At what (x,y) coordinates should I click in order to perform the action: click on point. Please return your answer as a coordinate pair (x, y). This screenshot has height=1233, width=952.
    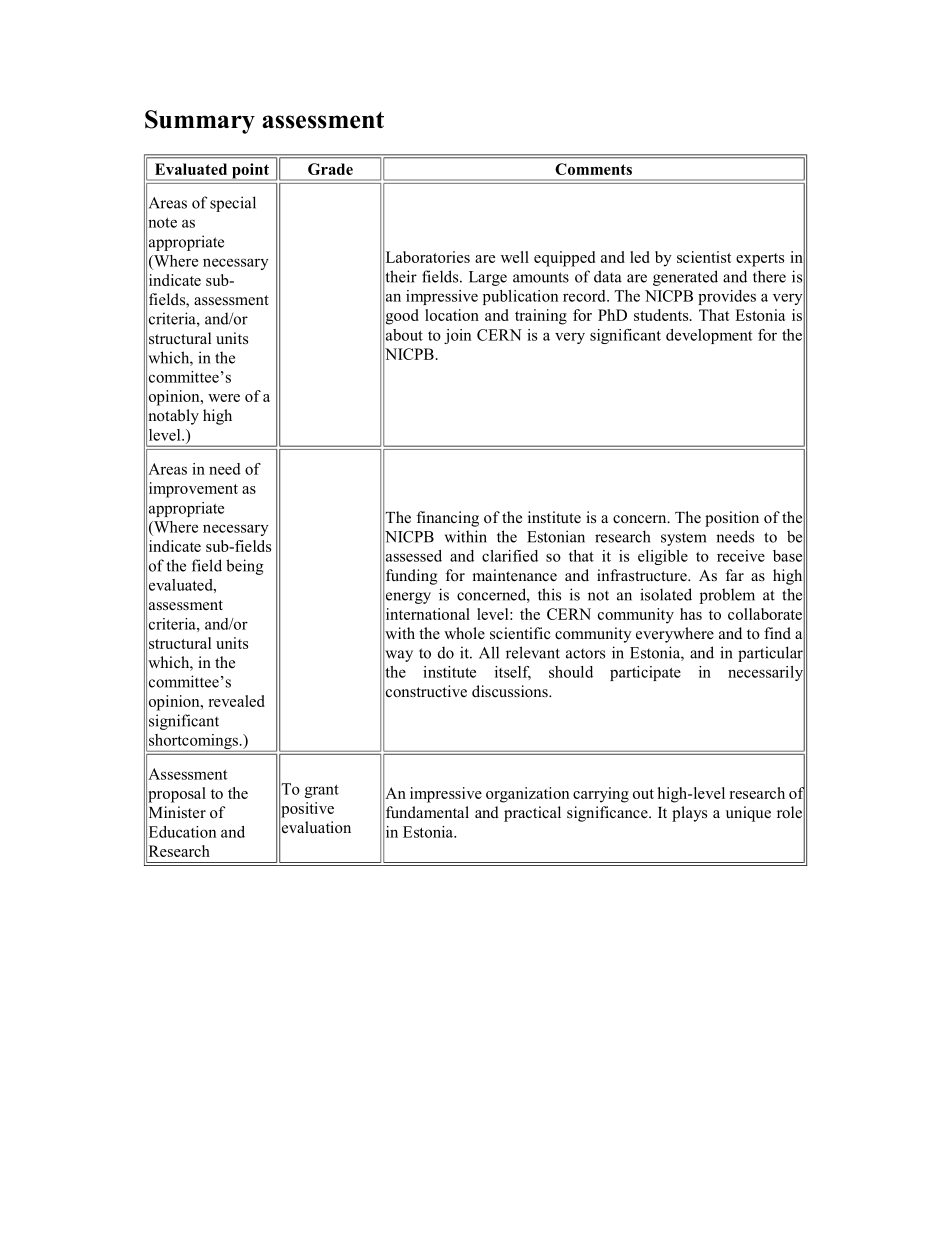
    Looking at the image, I should click on (250, 172).
